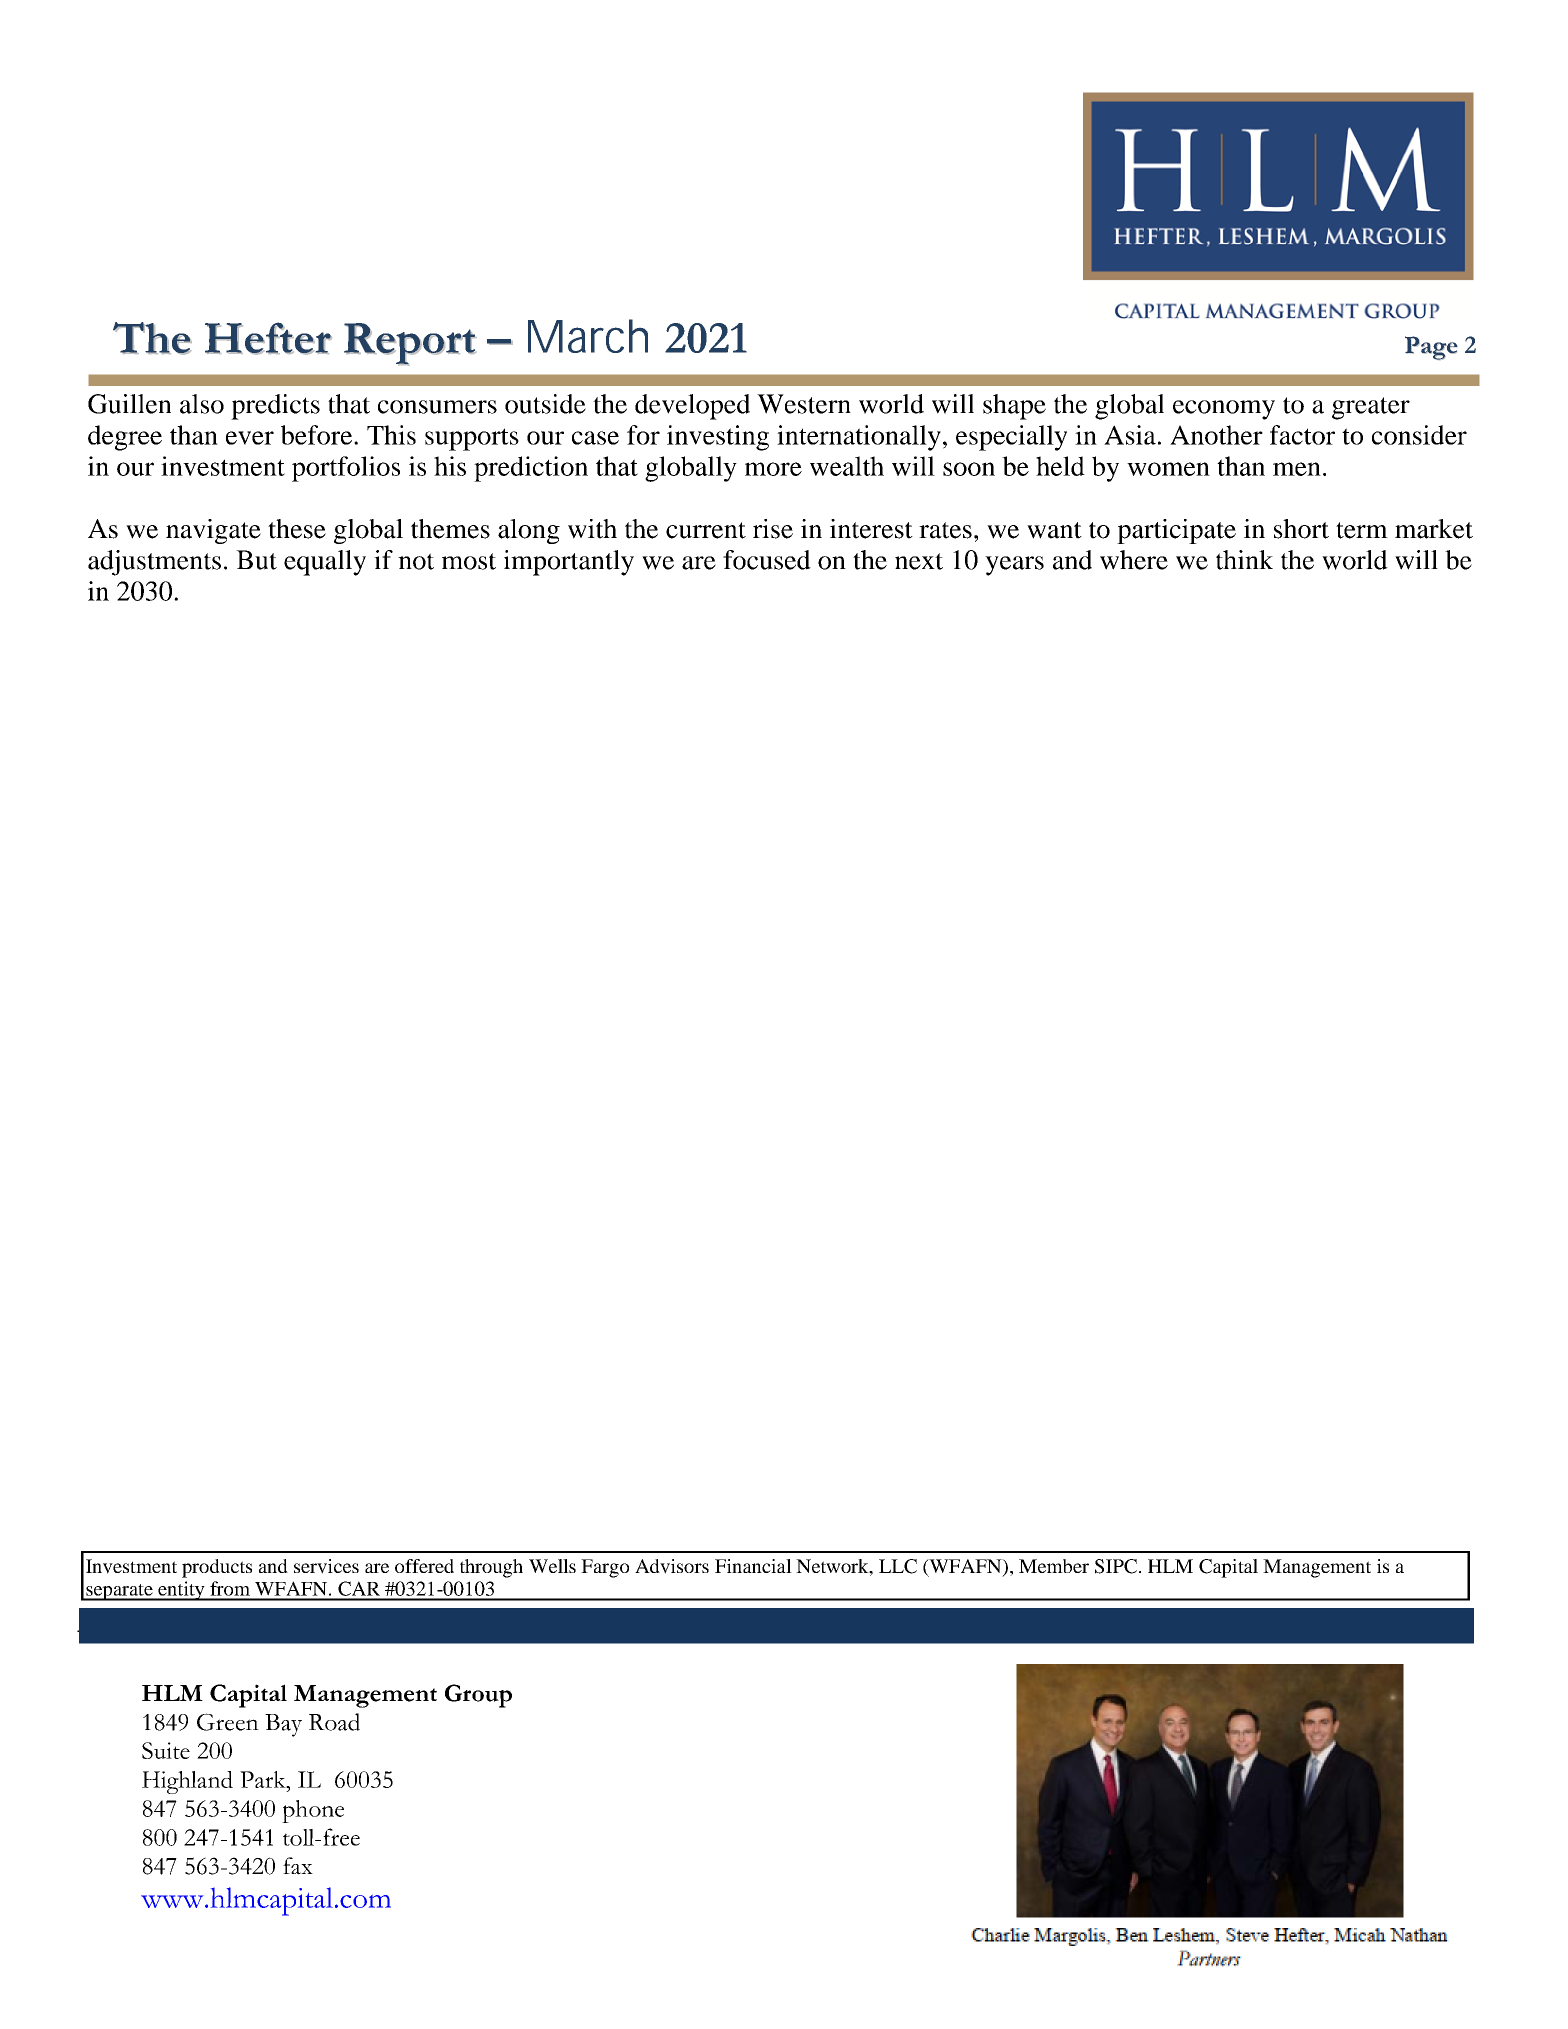 Image resolution: width=1568 pixels, height=2029 pixels. What do you see at coordinates (478, 1696) in the document?
I see `Group` at bounding box center [478, 1696].
